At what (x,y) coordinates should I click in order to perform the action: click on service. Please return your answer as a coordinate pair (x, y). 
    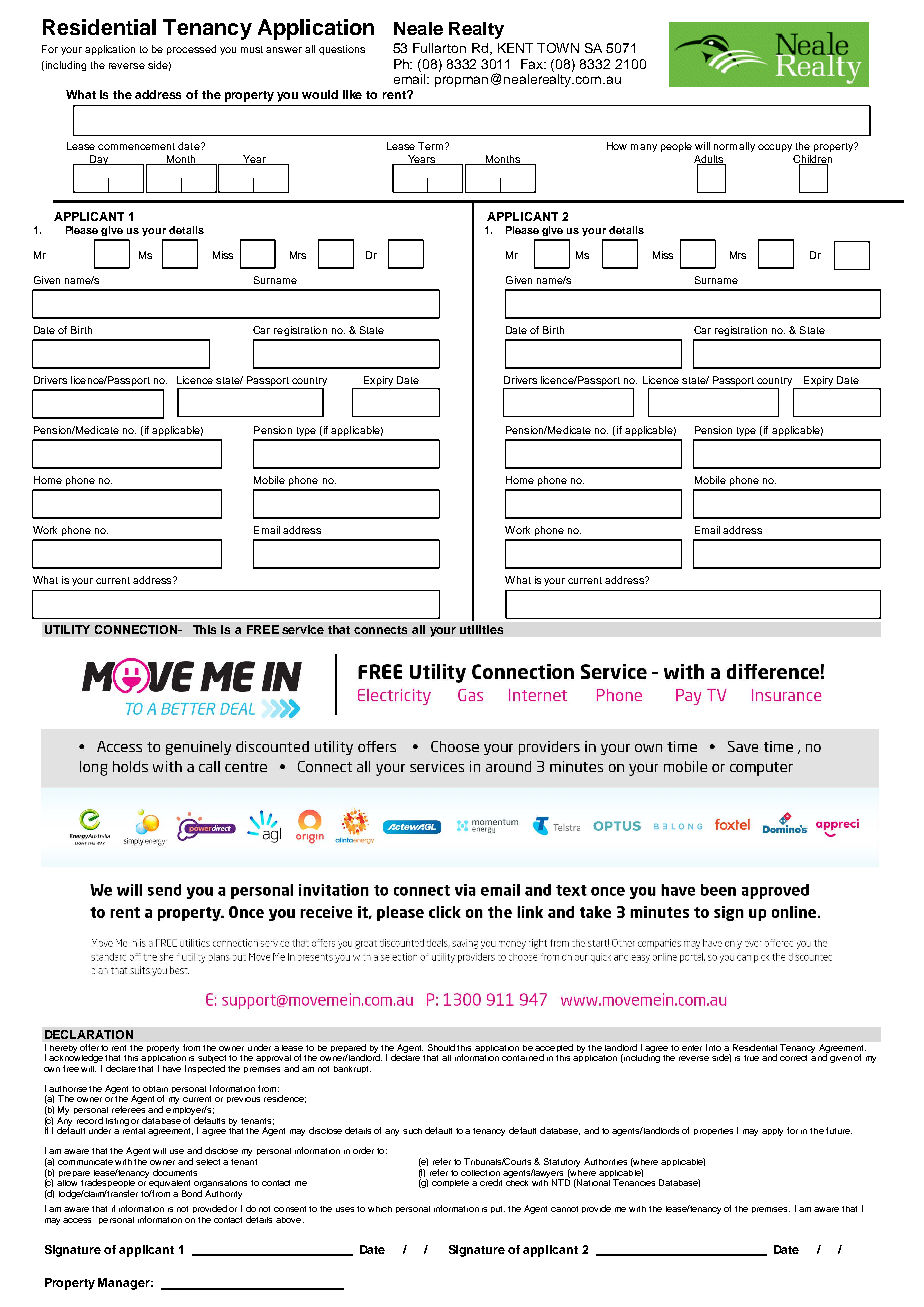
    Looking at the image, I should click on (303, 629).
